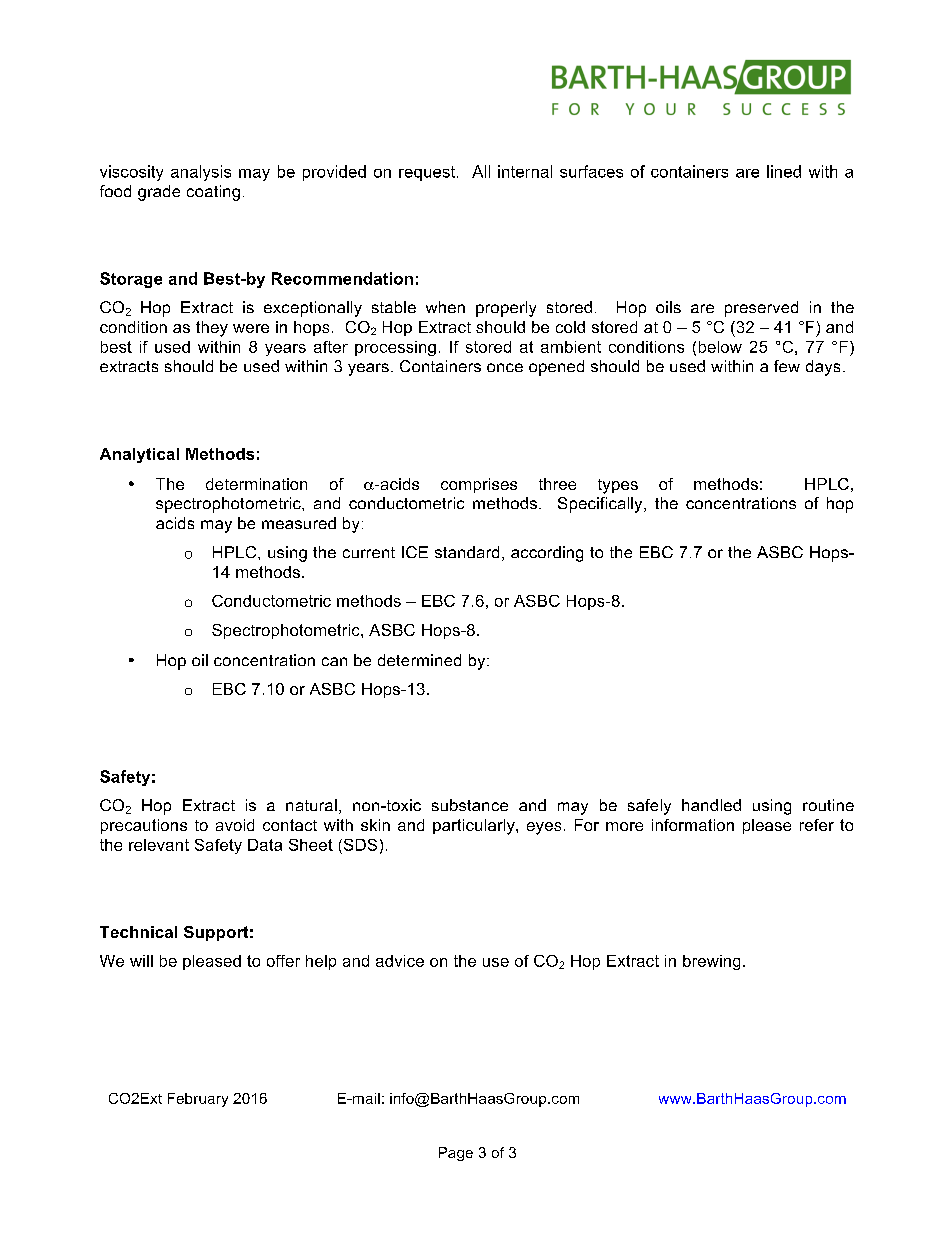 The image size is (952, 1233). I want to click on lined, so click(784, 171).
